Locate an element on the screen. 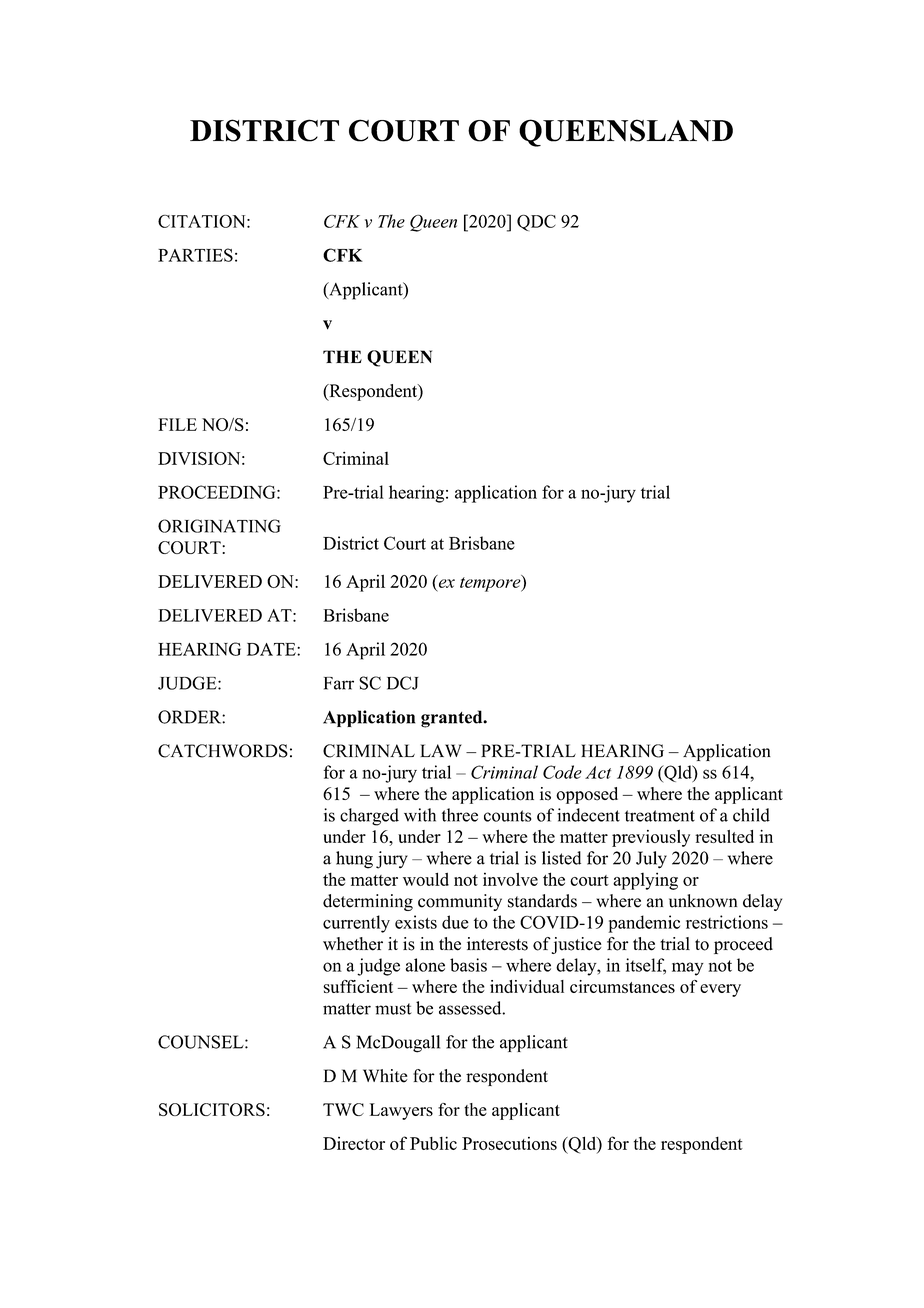  previously is located at coordinates (651, 838).
